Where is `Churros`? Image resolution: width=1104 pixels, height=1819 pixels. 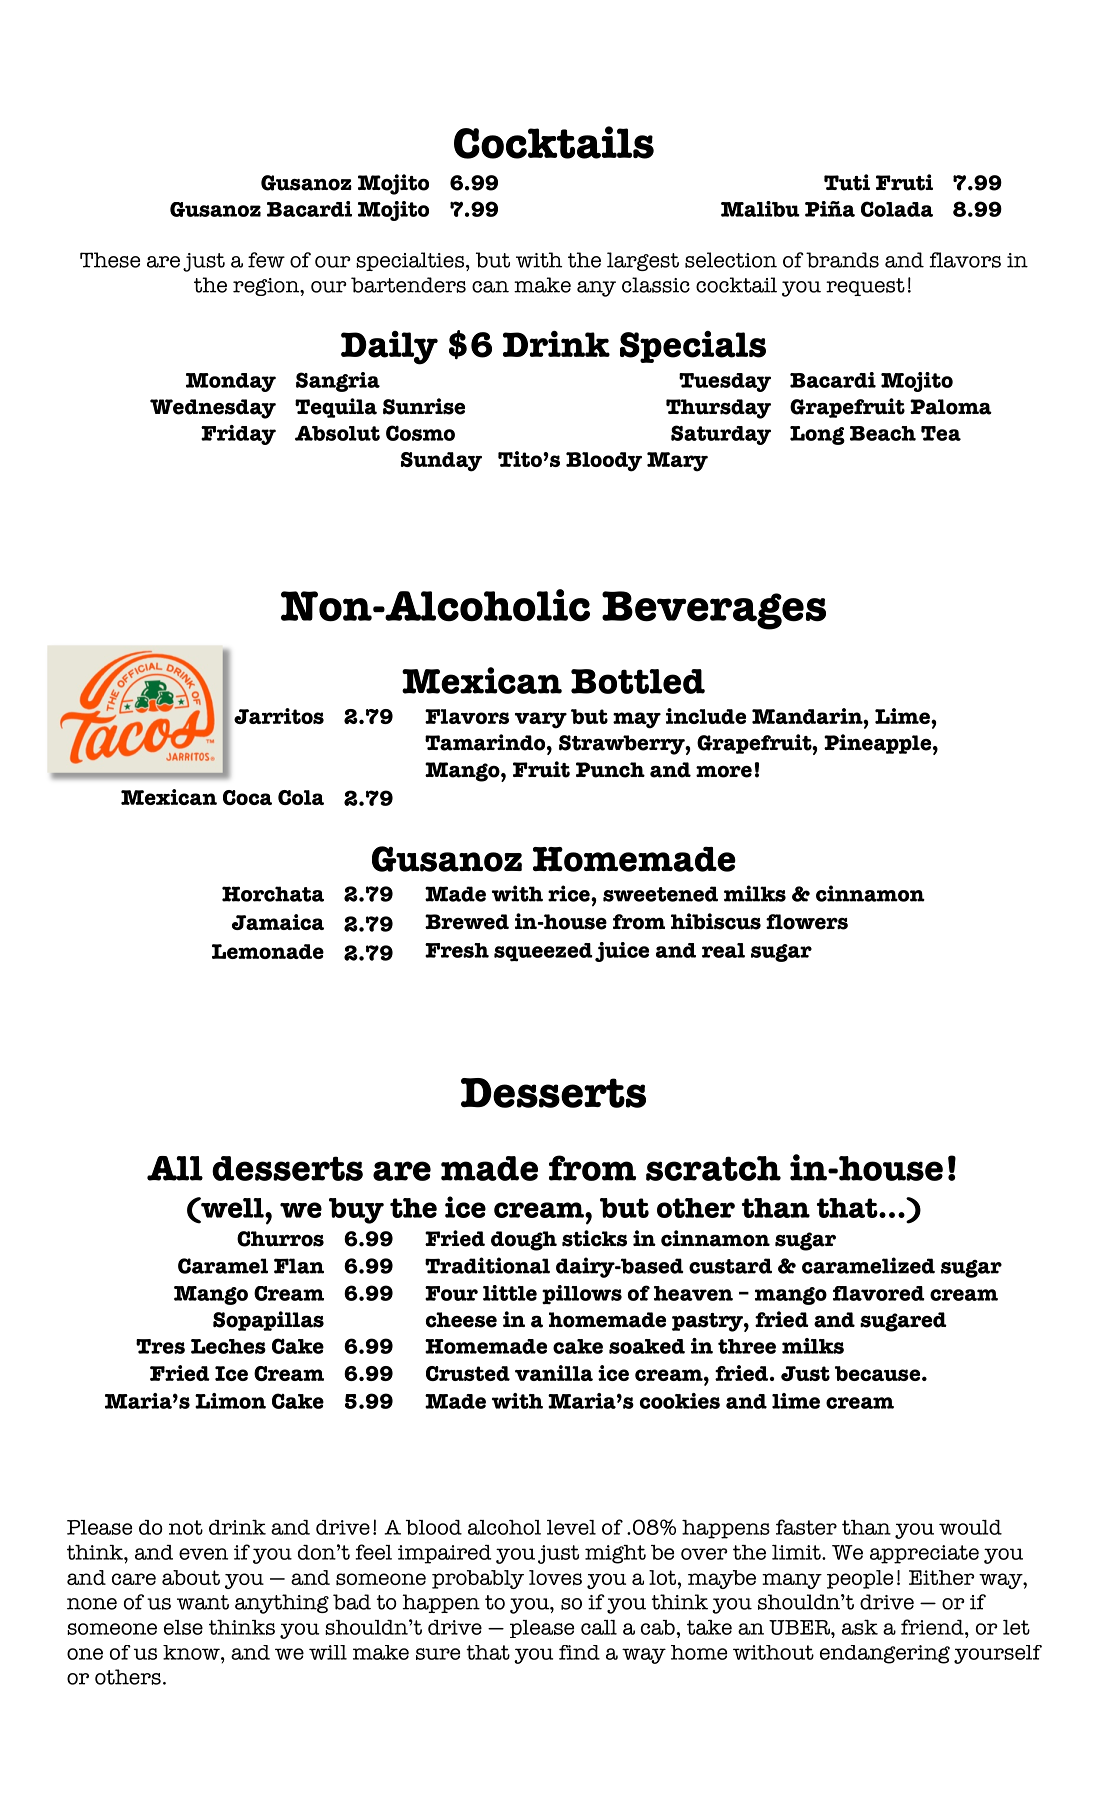
Churros is located at coordinates (280, 1239).
